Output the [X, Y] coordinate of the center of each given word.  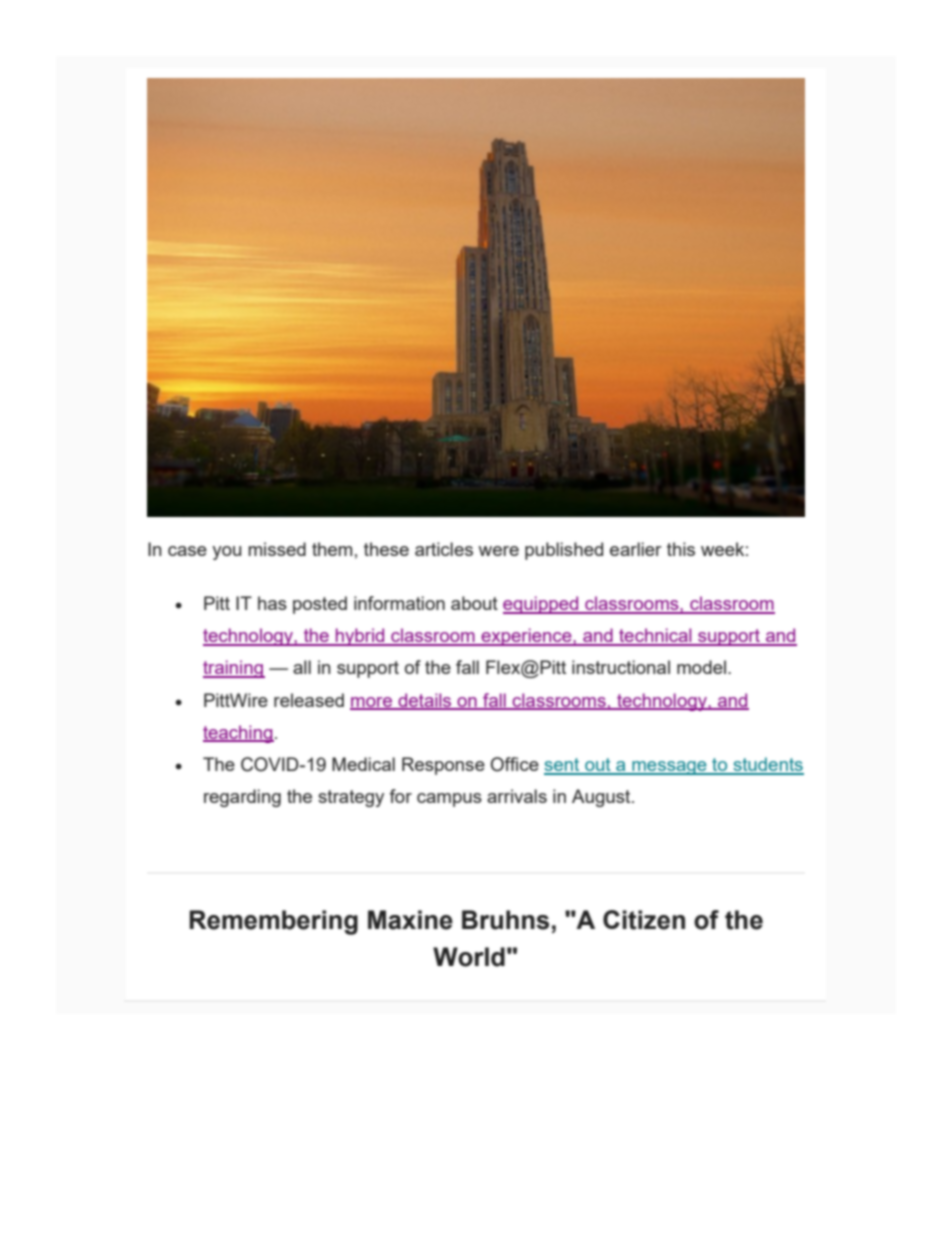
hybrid [360, 637]
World [469, 957]
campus [449, 800]
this [681, 549]
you [226, 553]
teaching [238, 734]
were [498, 551]
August [602, 798]
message [669, 768]
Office [515, 764]
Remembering [273, 922]
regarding [242, 798]
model [701, 667]
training [234, 669]
